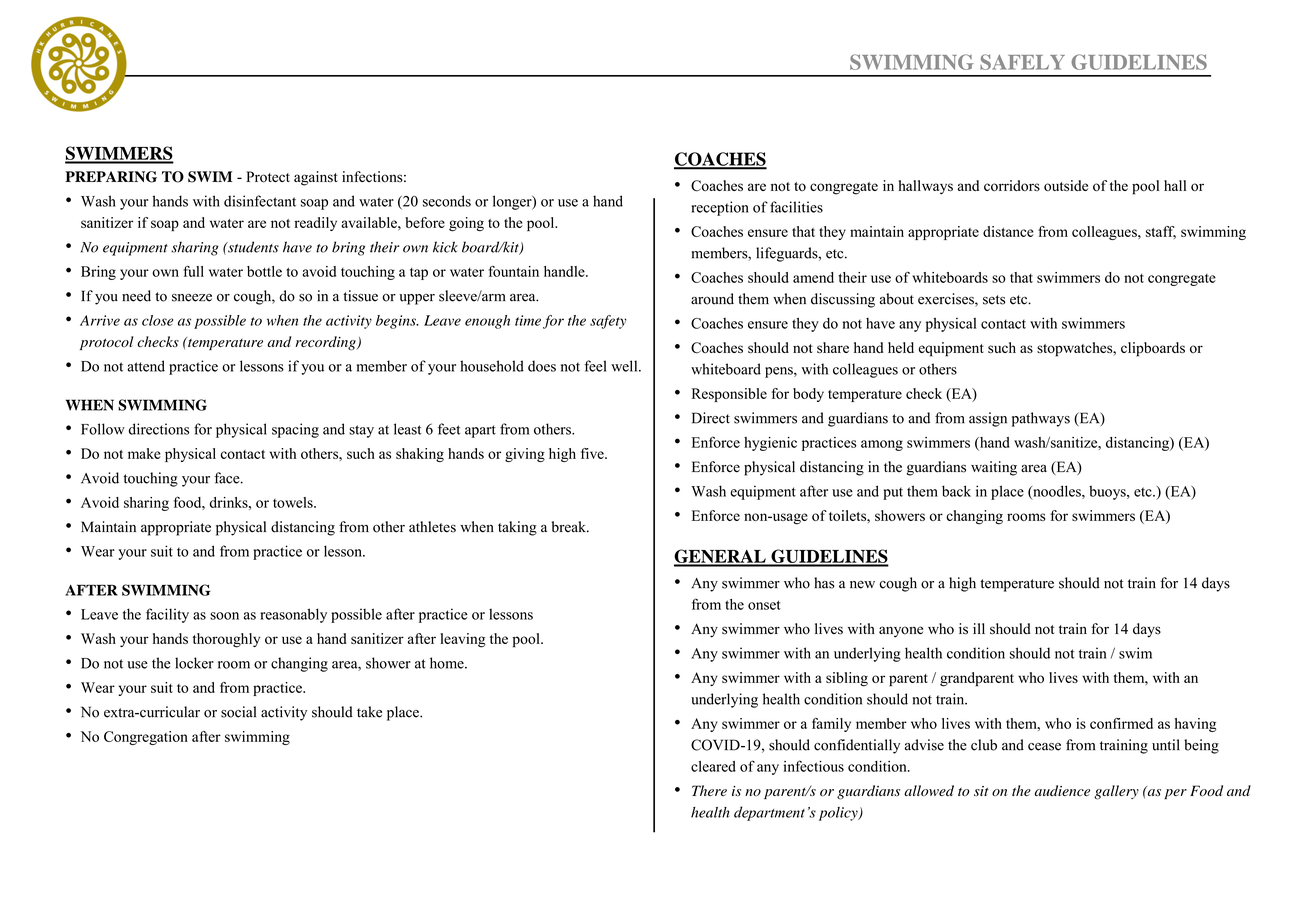 This screenshot has width=1309, height=924. I want to click on soon, so click(224, 616).
